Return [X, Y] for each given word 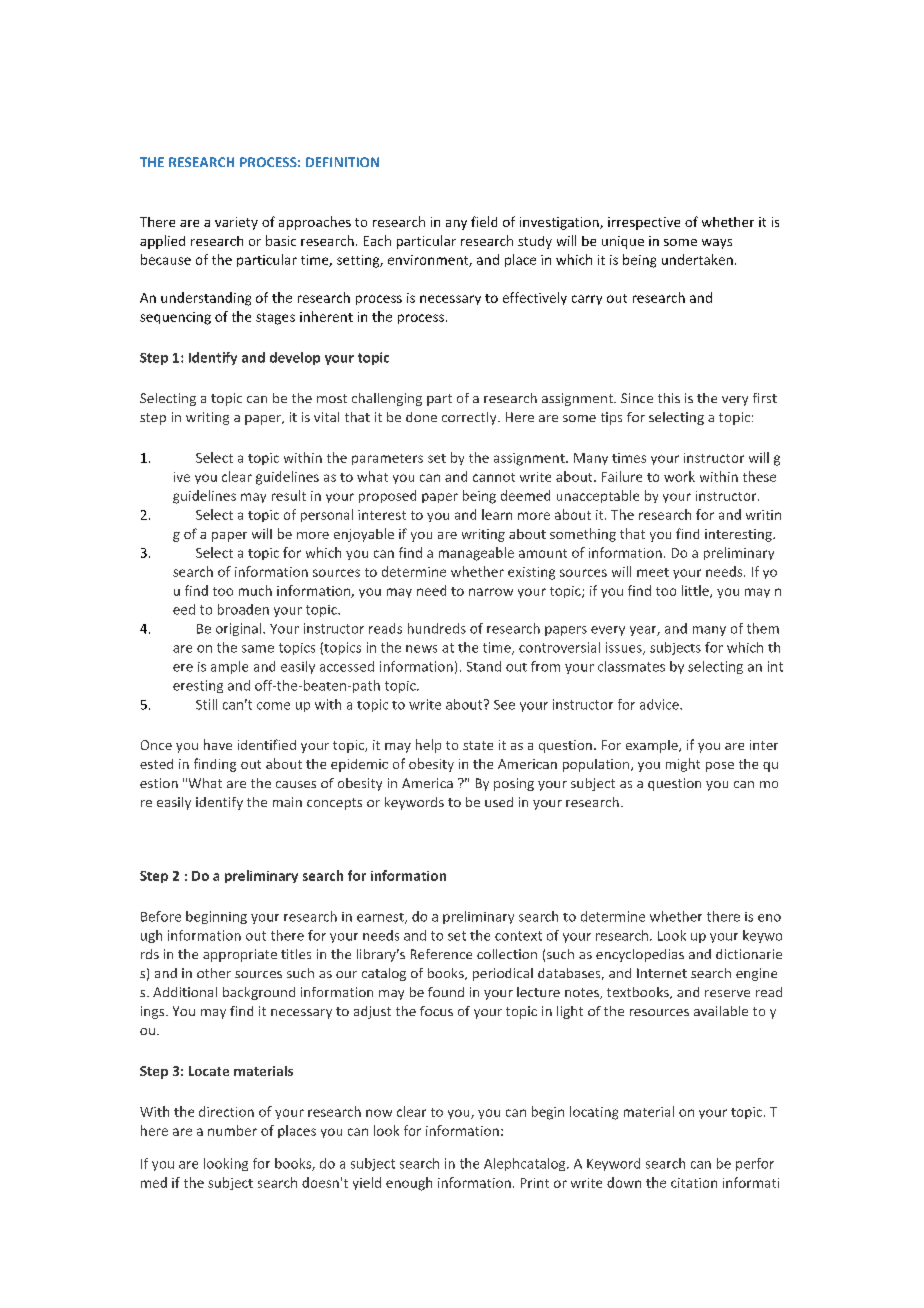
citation [694, 1183]
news [421, 649]
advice [660, 704]
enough [409, 1184]
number [232, 1130]
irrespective [644, 223]
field [484, 221]
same [258, 649]
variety [236, 223]
